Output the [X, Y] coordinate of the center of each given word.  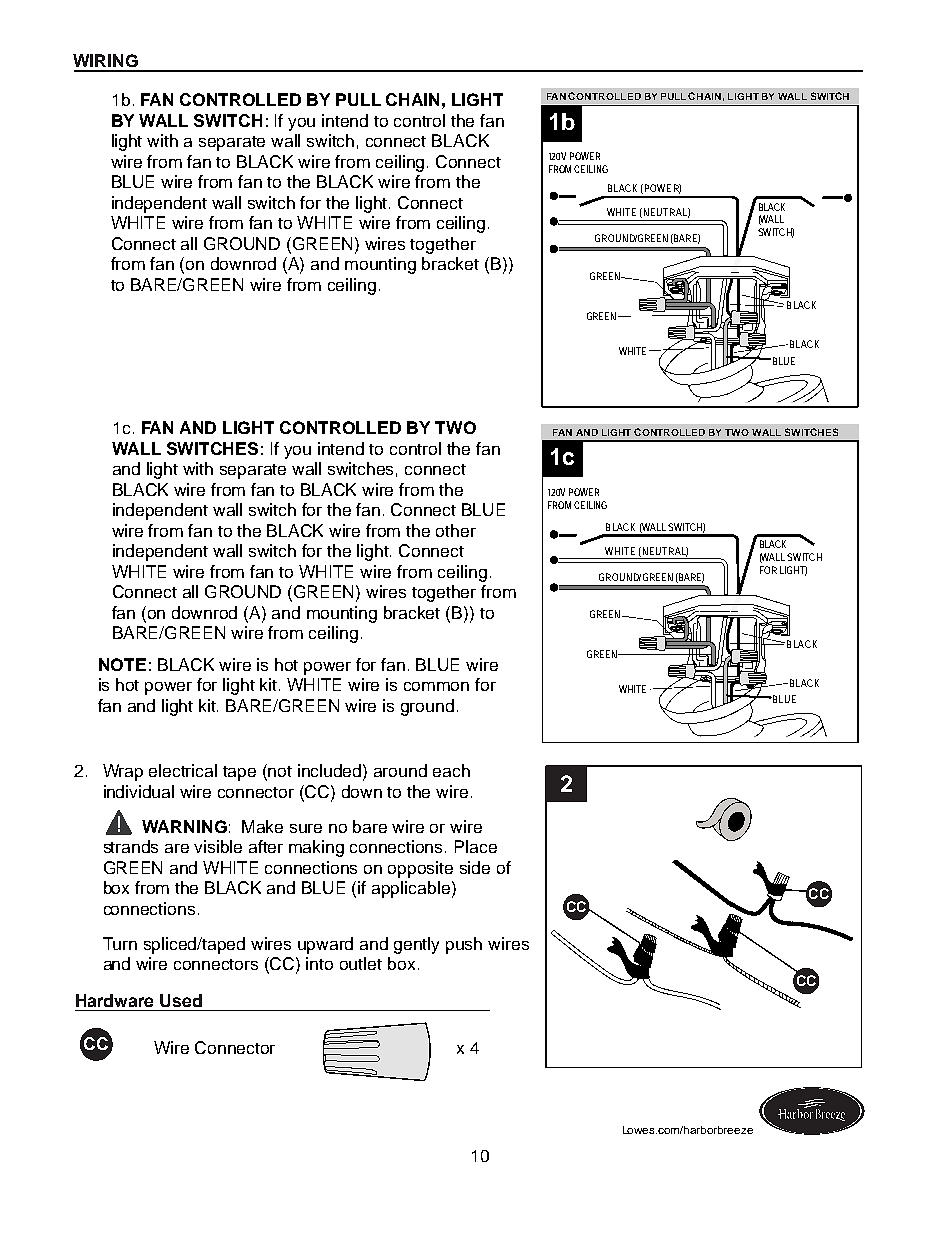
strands [131, 846]
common [436, 686]
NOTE [122, 664]
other [456, 530]
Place [476, 846]
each [451, 770]
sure [306, 828]
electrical [183, 770]
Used [181, 1000]
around [400, 770]
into [319, 963]
